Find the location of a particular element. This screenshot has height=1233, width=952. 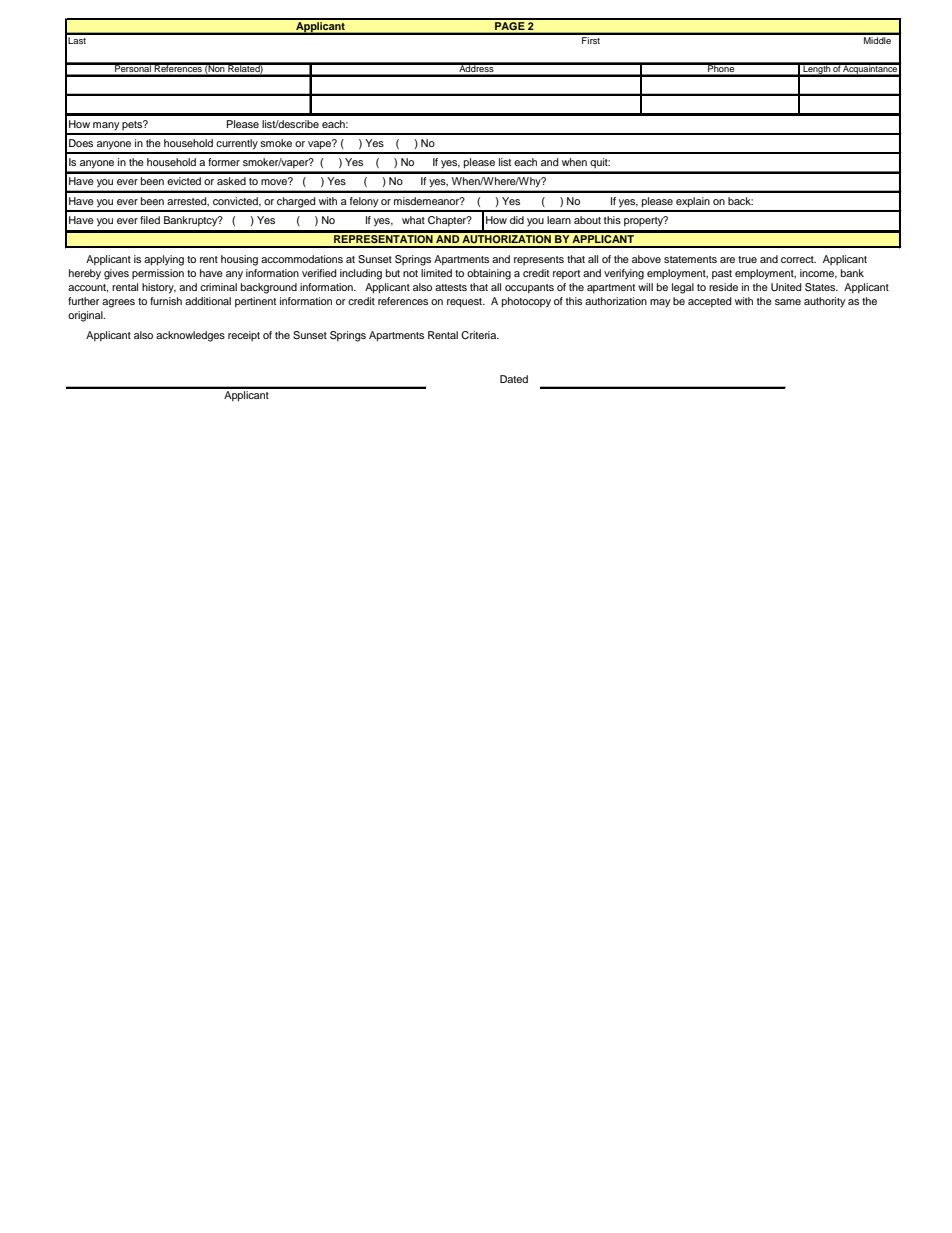

Criteria is located at coordinates (480, 335).
